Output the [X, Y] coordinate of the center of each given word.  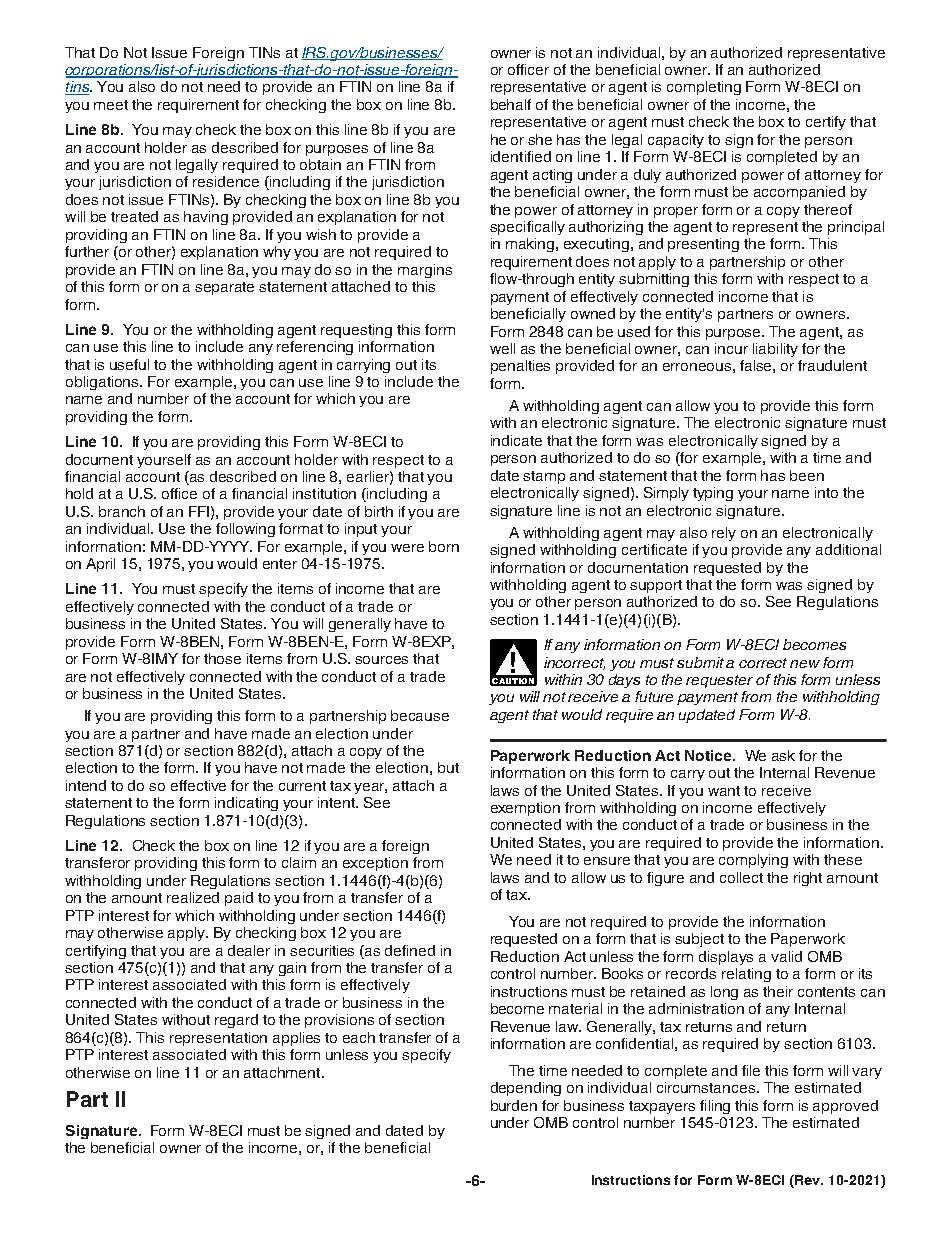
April [100, 565]
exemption [525, 809]
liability [775, 350]
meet [111, 105]
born [444, 546]
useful [129, 364]
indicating [246, 804]
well [502, 348]
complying [753, 861]
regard [236, 1021]
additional [848, 549]
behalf [511, 104]
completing [704, 88]
